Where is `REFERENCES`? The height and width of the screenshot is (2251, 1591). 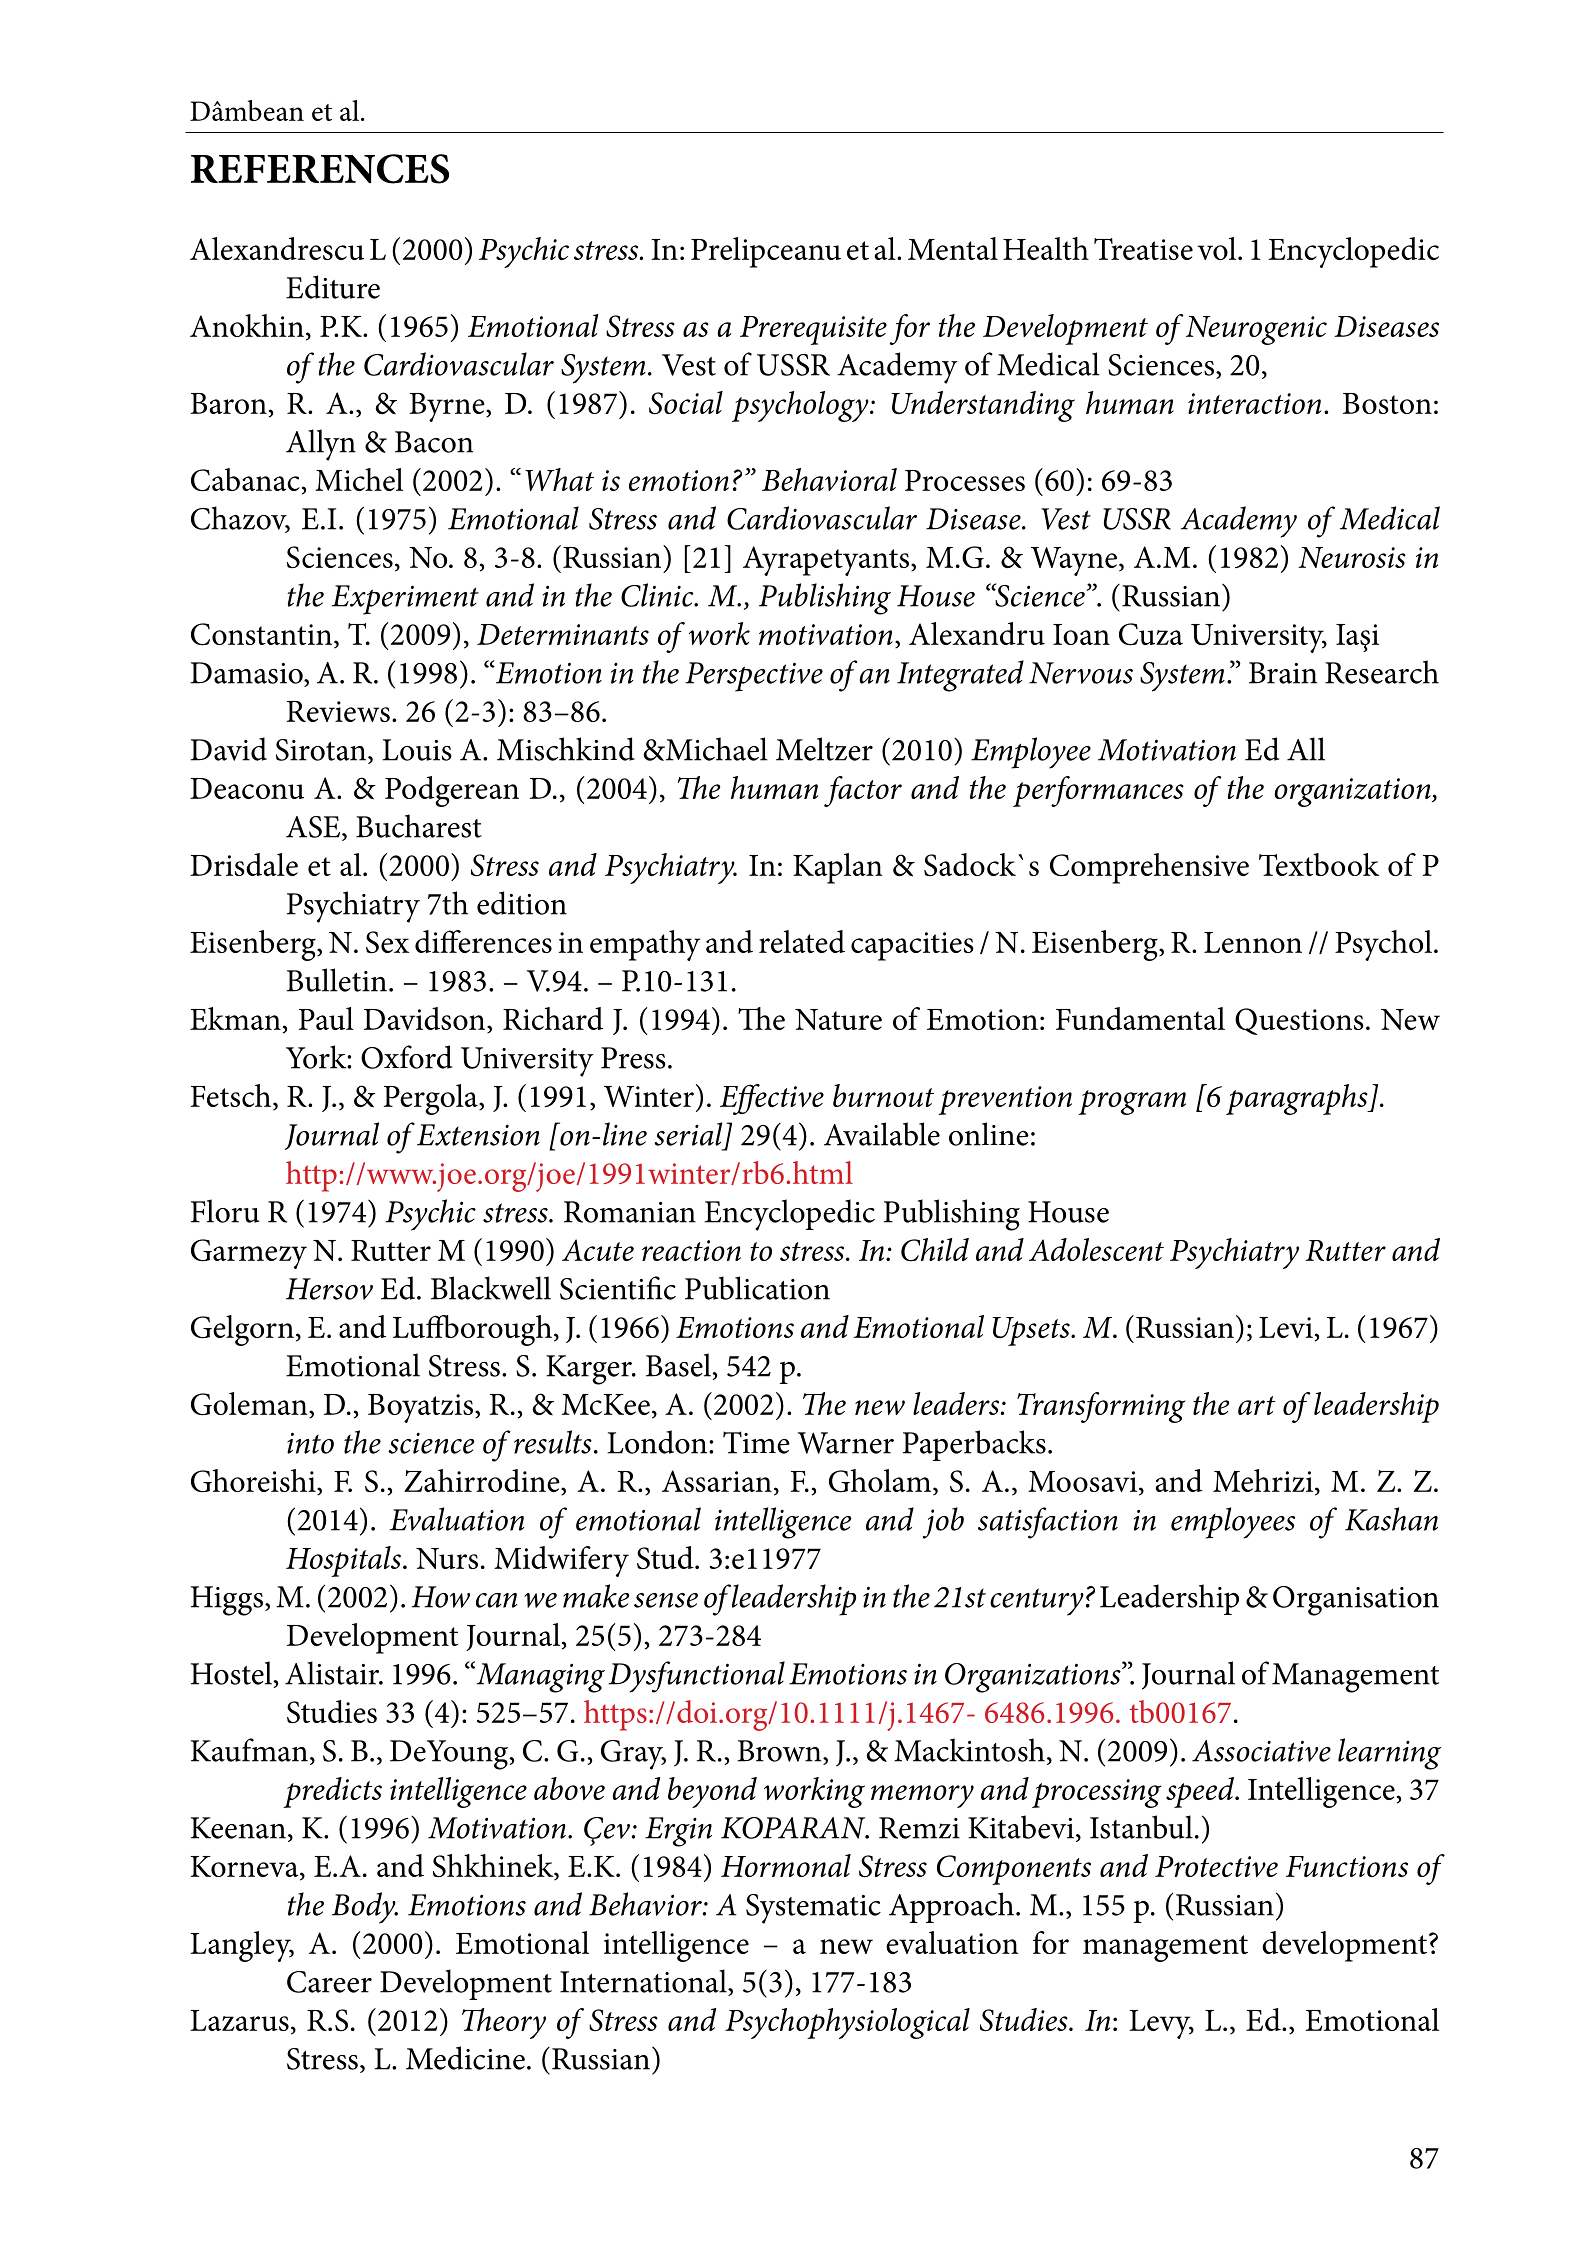
REFERENCES is located at coordinates (320, 169).
